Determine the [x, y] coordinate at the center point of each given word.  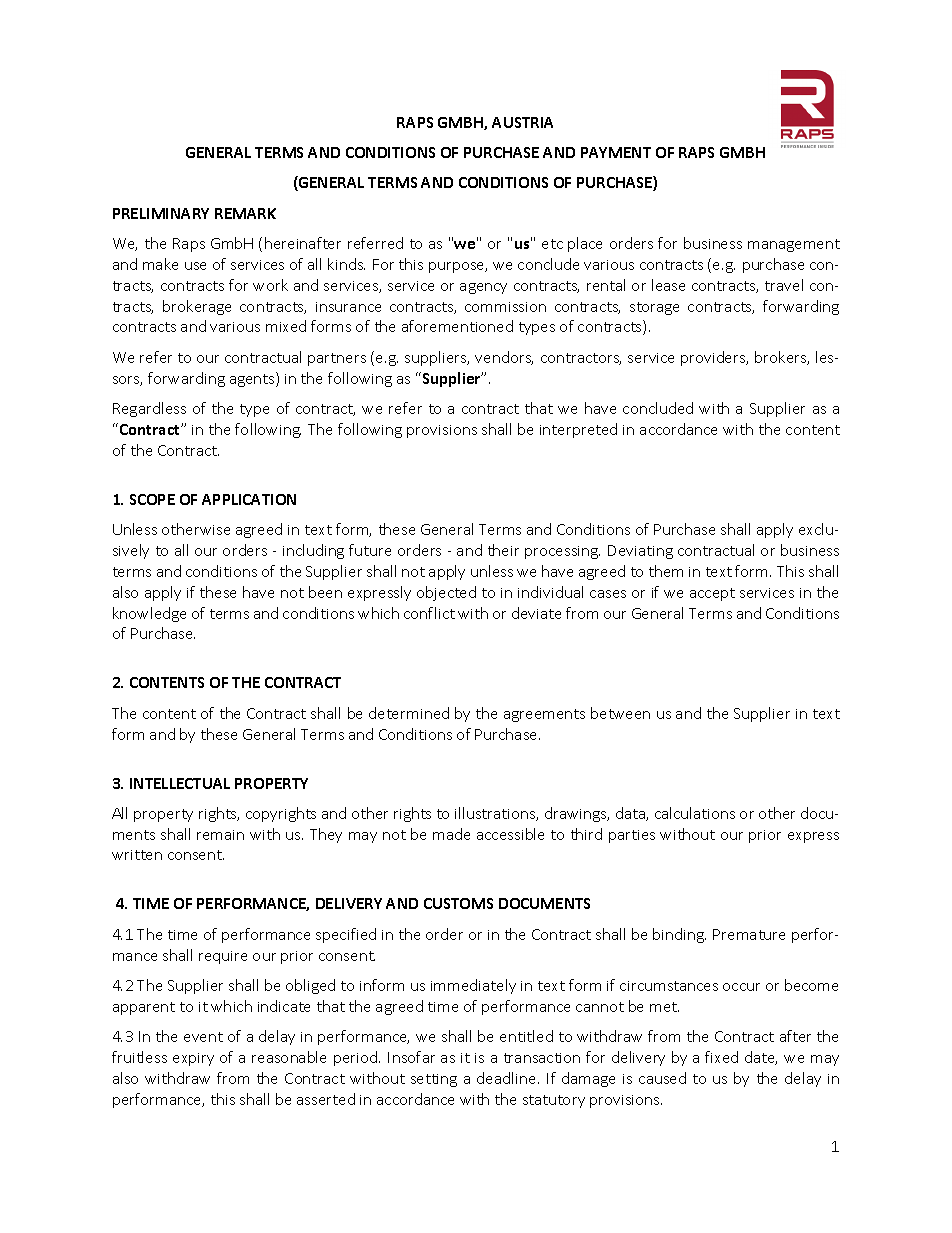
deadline [508, 1078]
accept [712, 594]
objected [446, 593]
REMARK [245, 213]
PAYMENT [616, 152]
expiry [193, 1059]
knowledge [149, 614]
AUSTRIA [522, 122]
